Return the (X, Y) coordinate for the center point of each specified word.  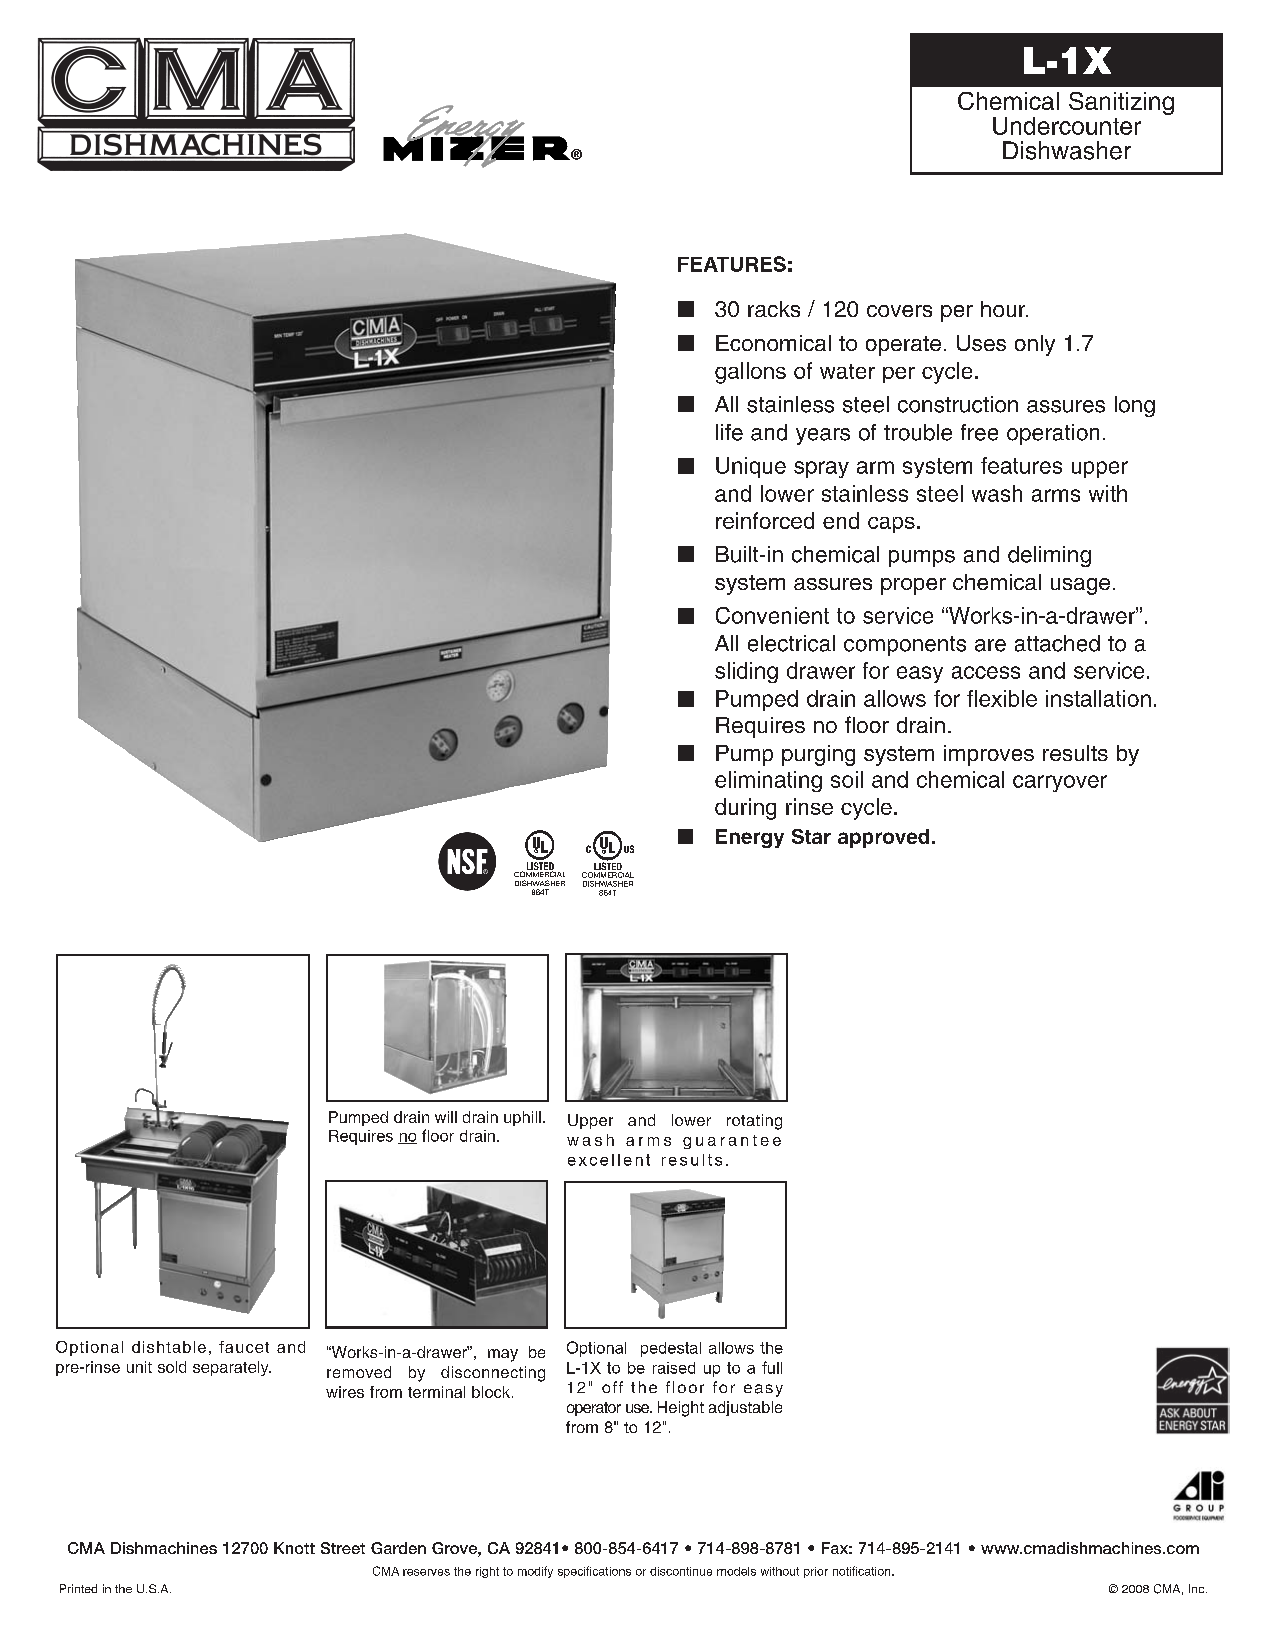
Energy (750, 838)
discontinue (681, 1571)
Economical (773, 343)
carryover (1060, 783)
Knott (294, 1548)
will (446, 1117)
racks (774, 309)
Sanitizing (1121, 103)
